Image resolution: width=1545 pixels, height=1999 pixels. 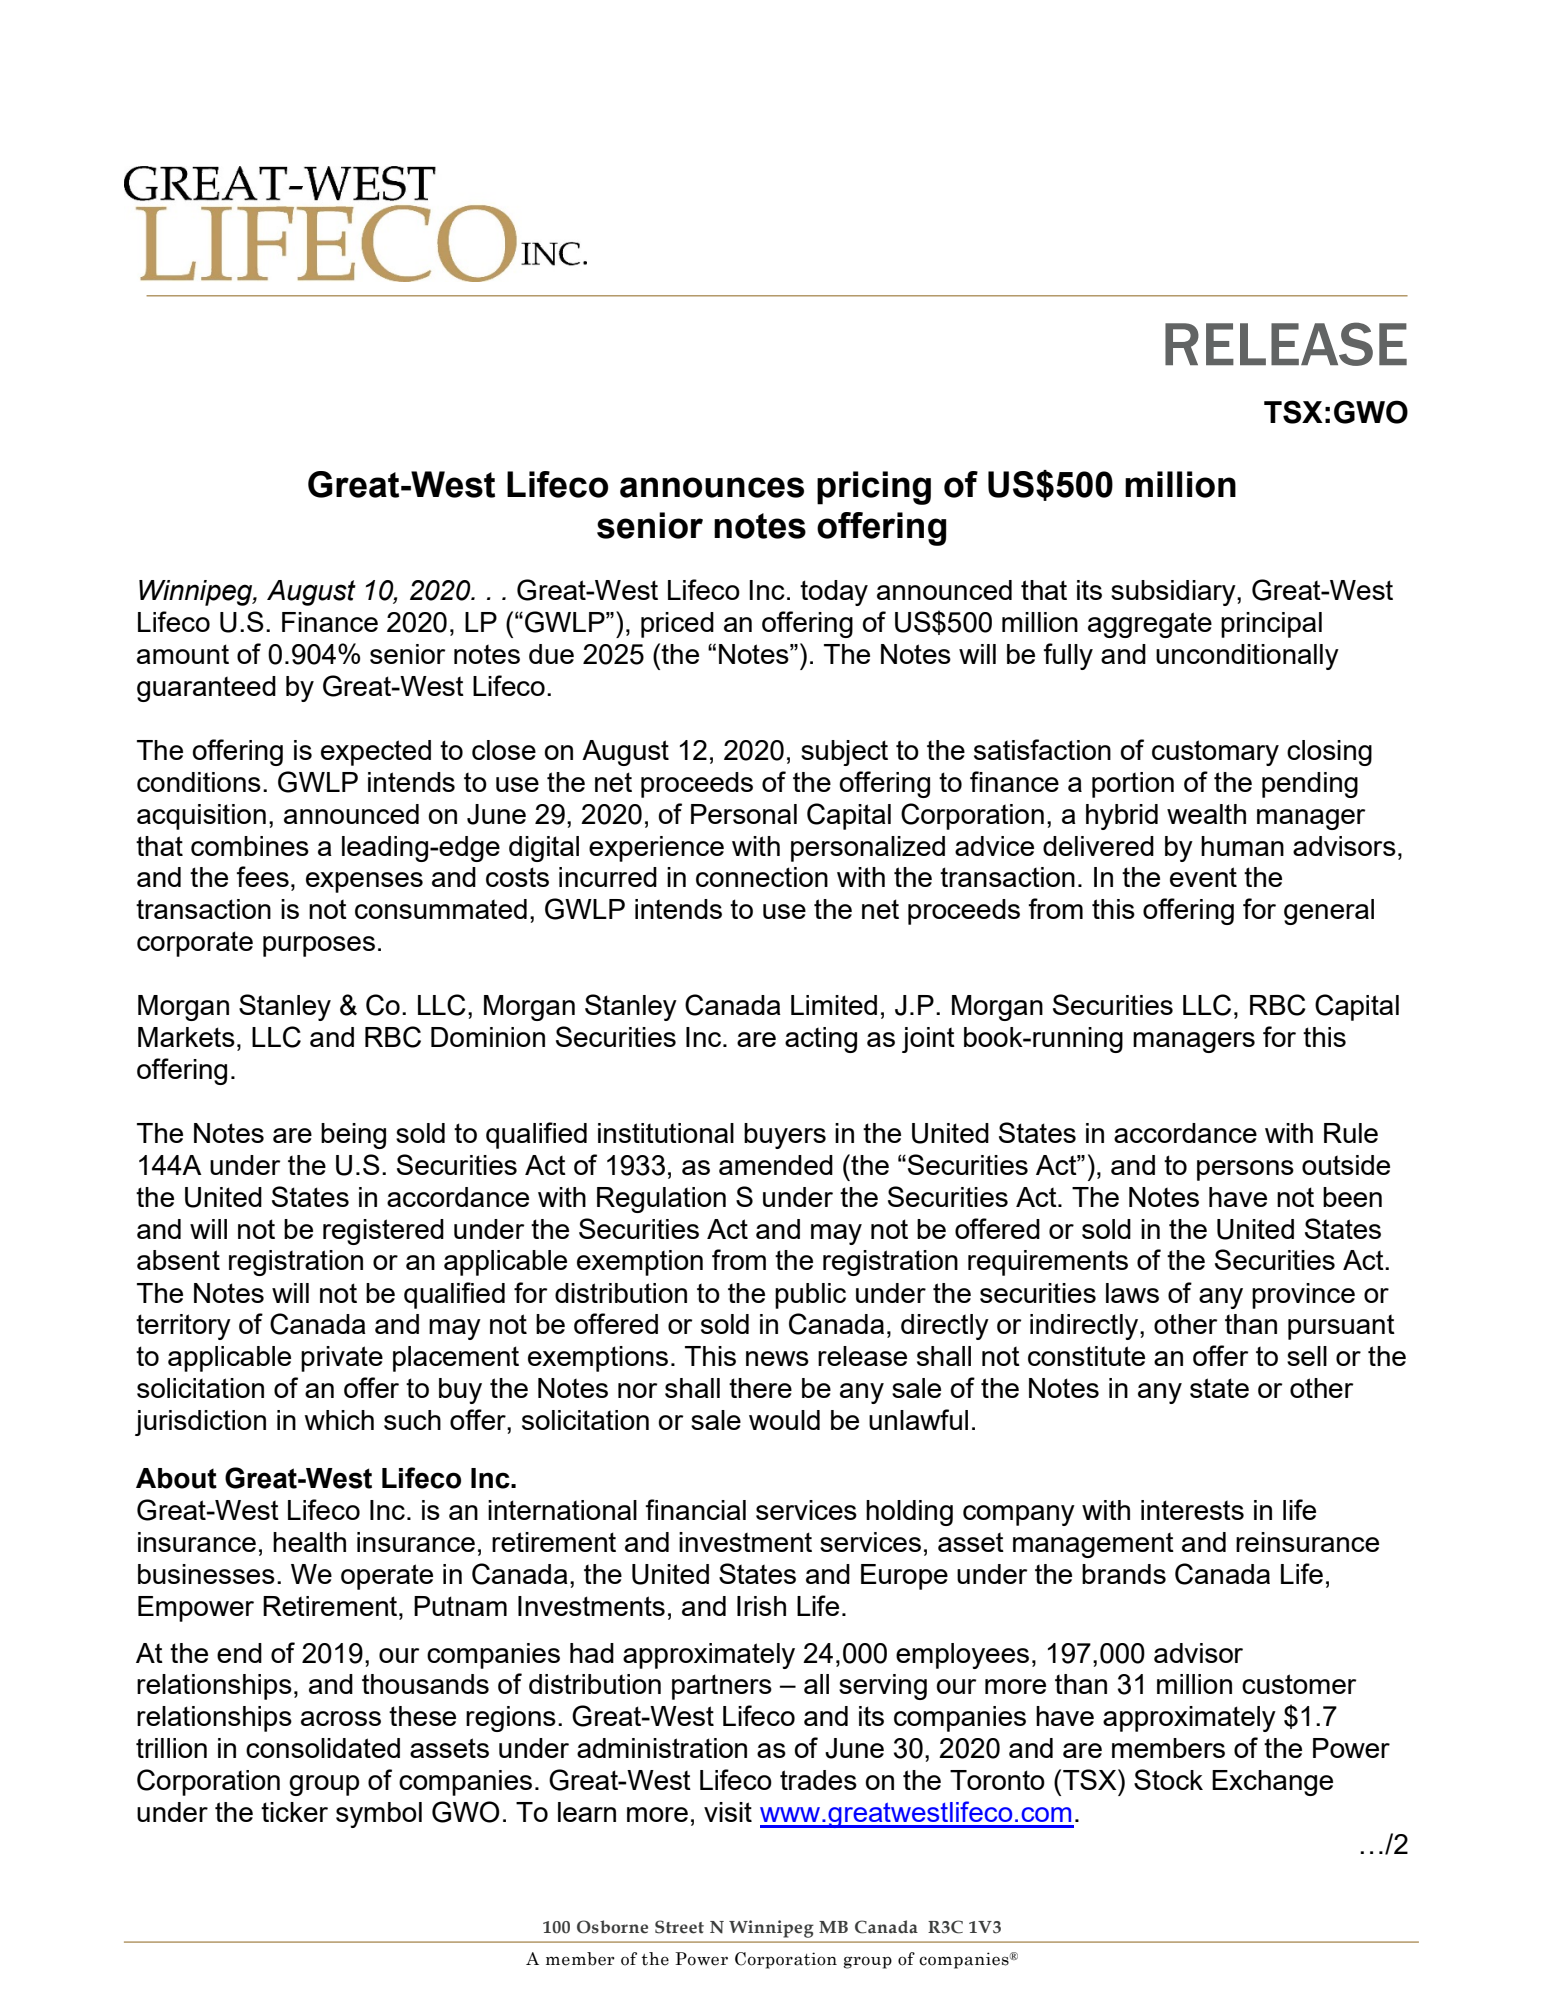 What do you see at coordinates (712, 487) in the screenshot?
I see `announces` at bounding box center [712, 487].
